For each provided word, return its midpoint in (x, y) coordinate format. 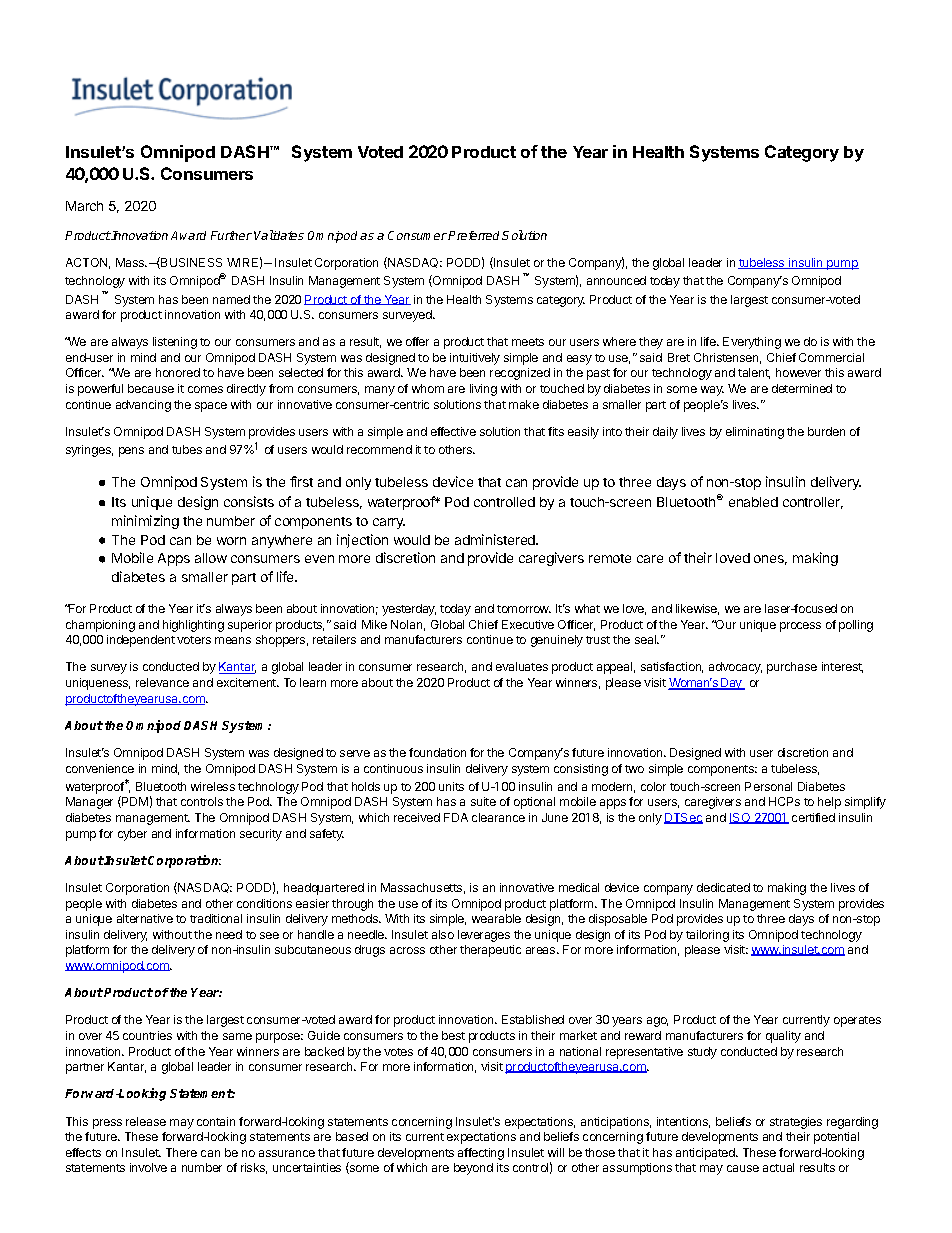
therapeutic (490, 951)
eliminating (755, 433)
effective (453, 431)
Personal (768, 786)
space (211, 407)
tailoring (707, 936)
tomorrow (524, 609)
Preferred (475, 235)
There (181, 1152)
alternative (145, 918)
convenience (100, 768)
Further (231, 235)
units (451, 786)
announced (616, 280)
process (800, 627)
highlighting (193, 626)
